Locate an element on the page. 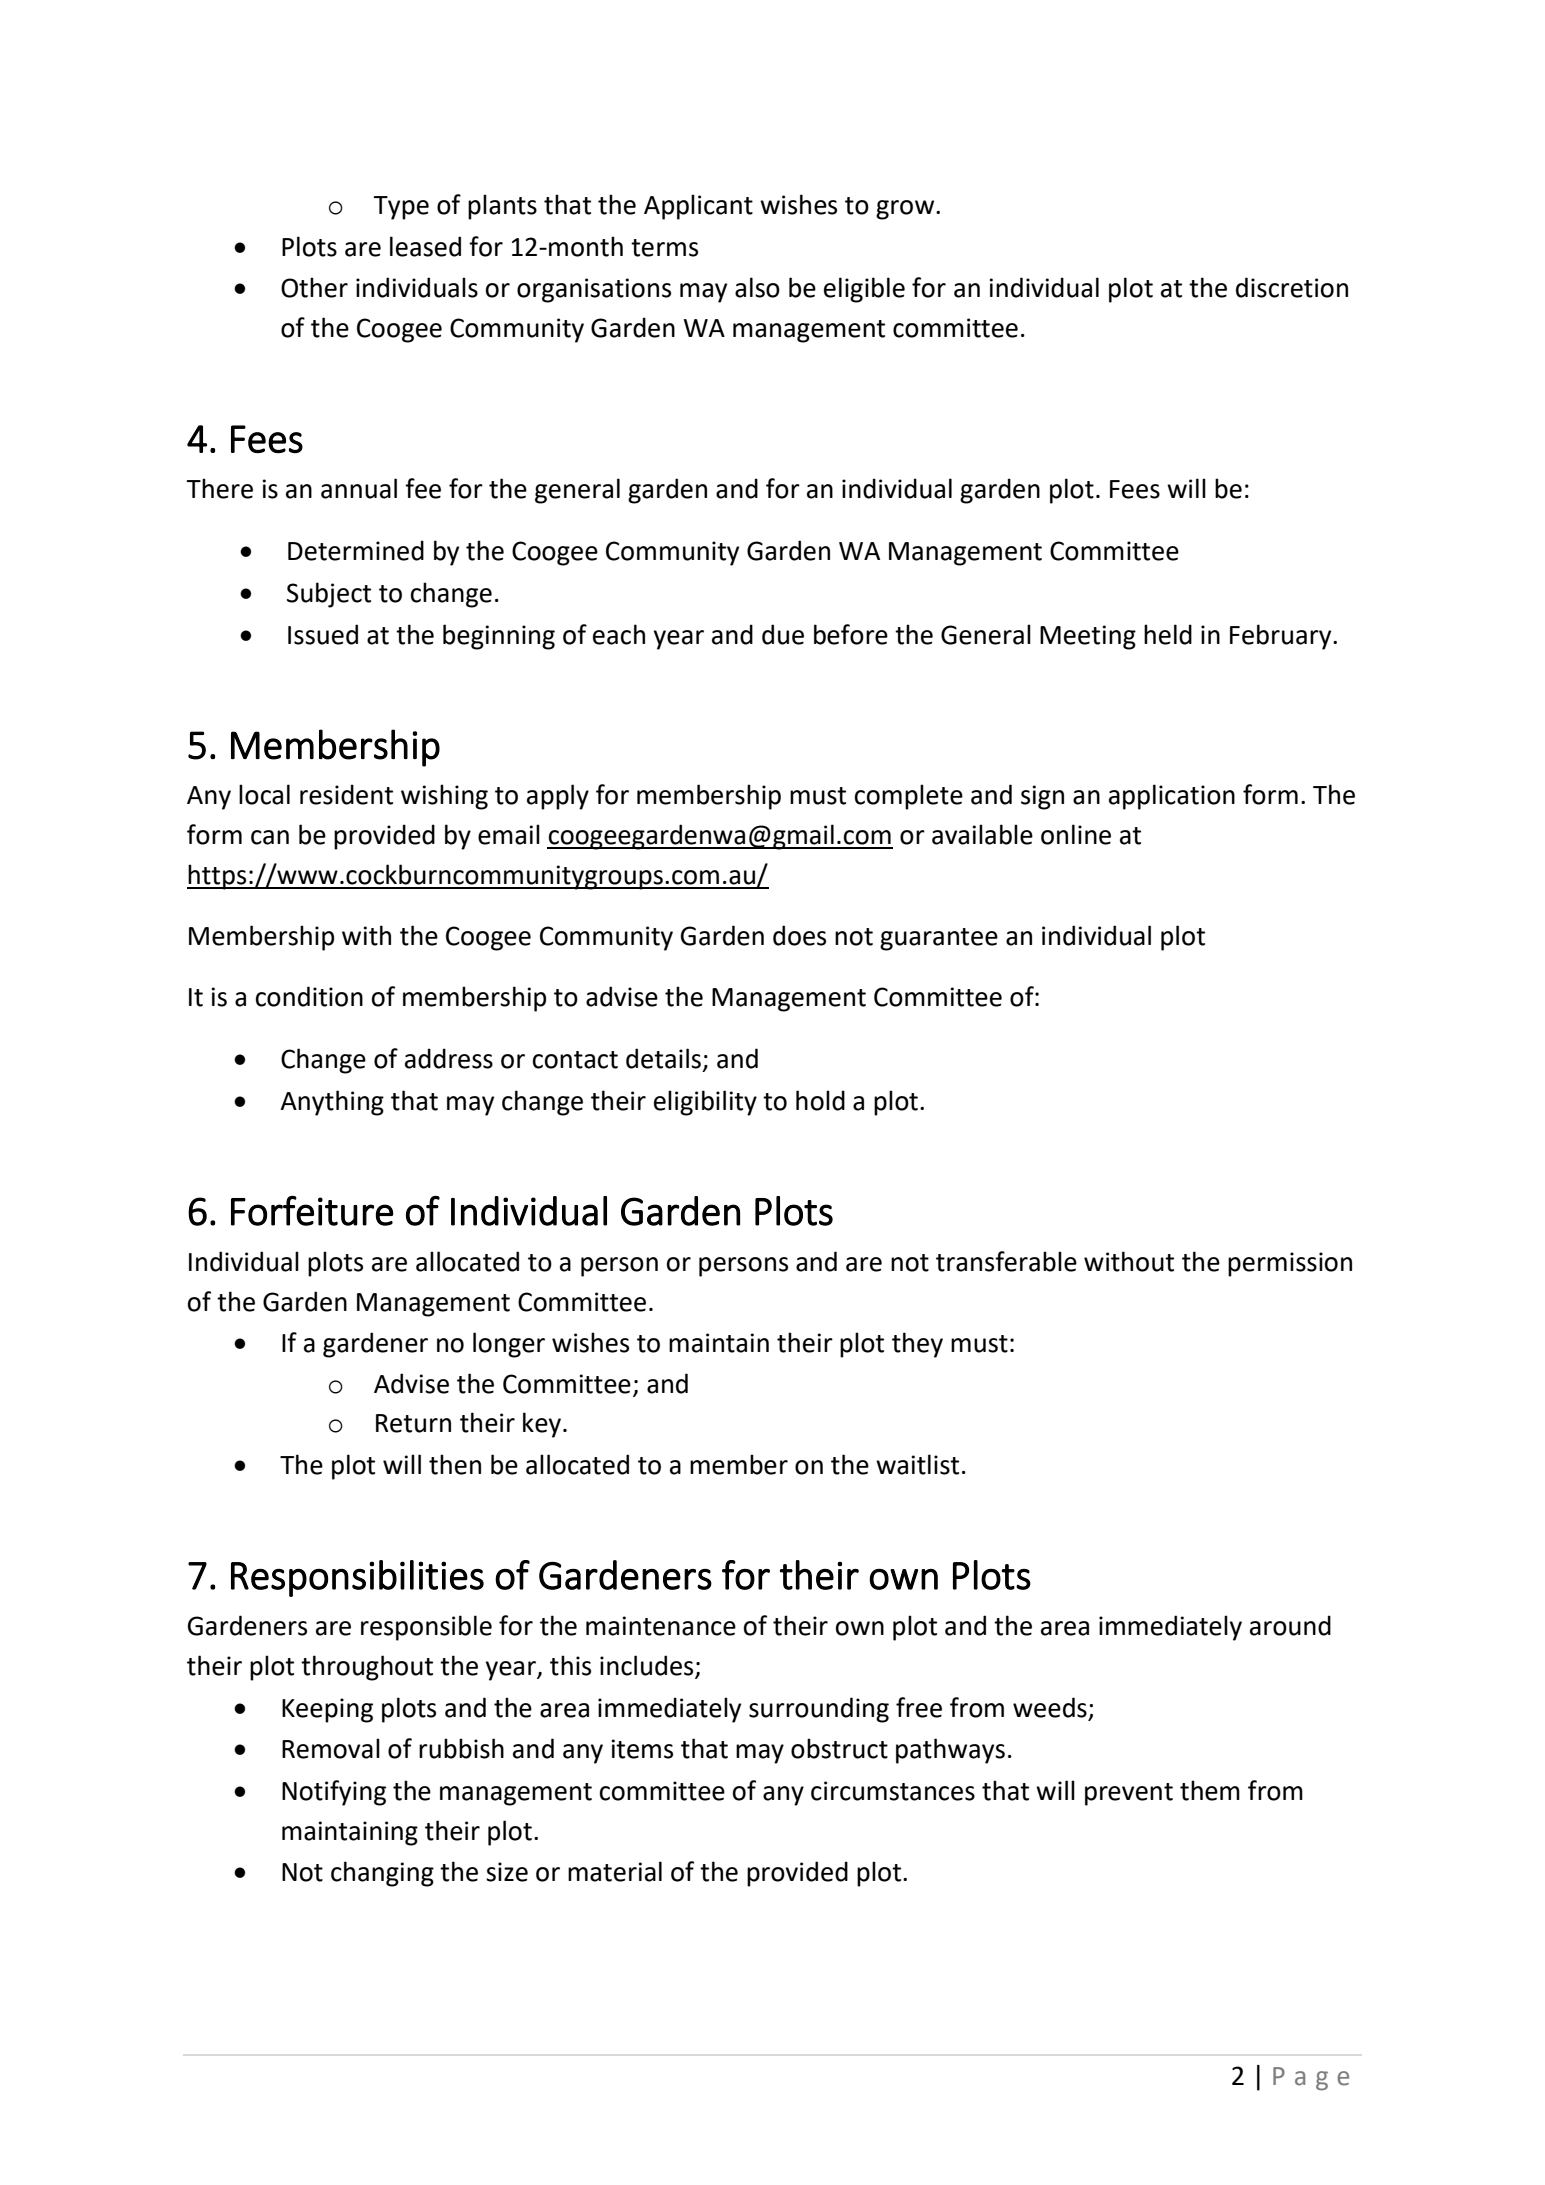  prevent is located at coordinates (1129, 1794).
